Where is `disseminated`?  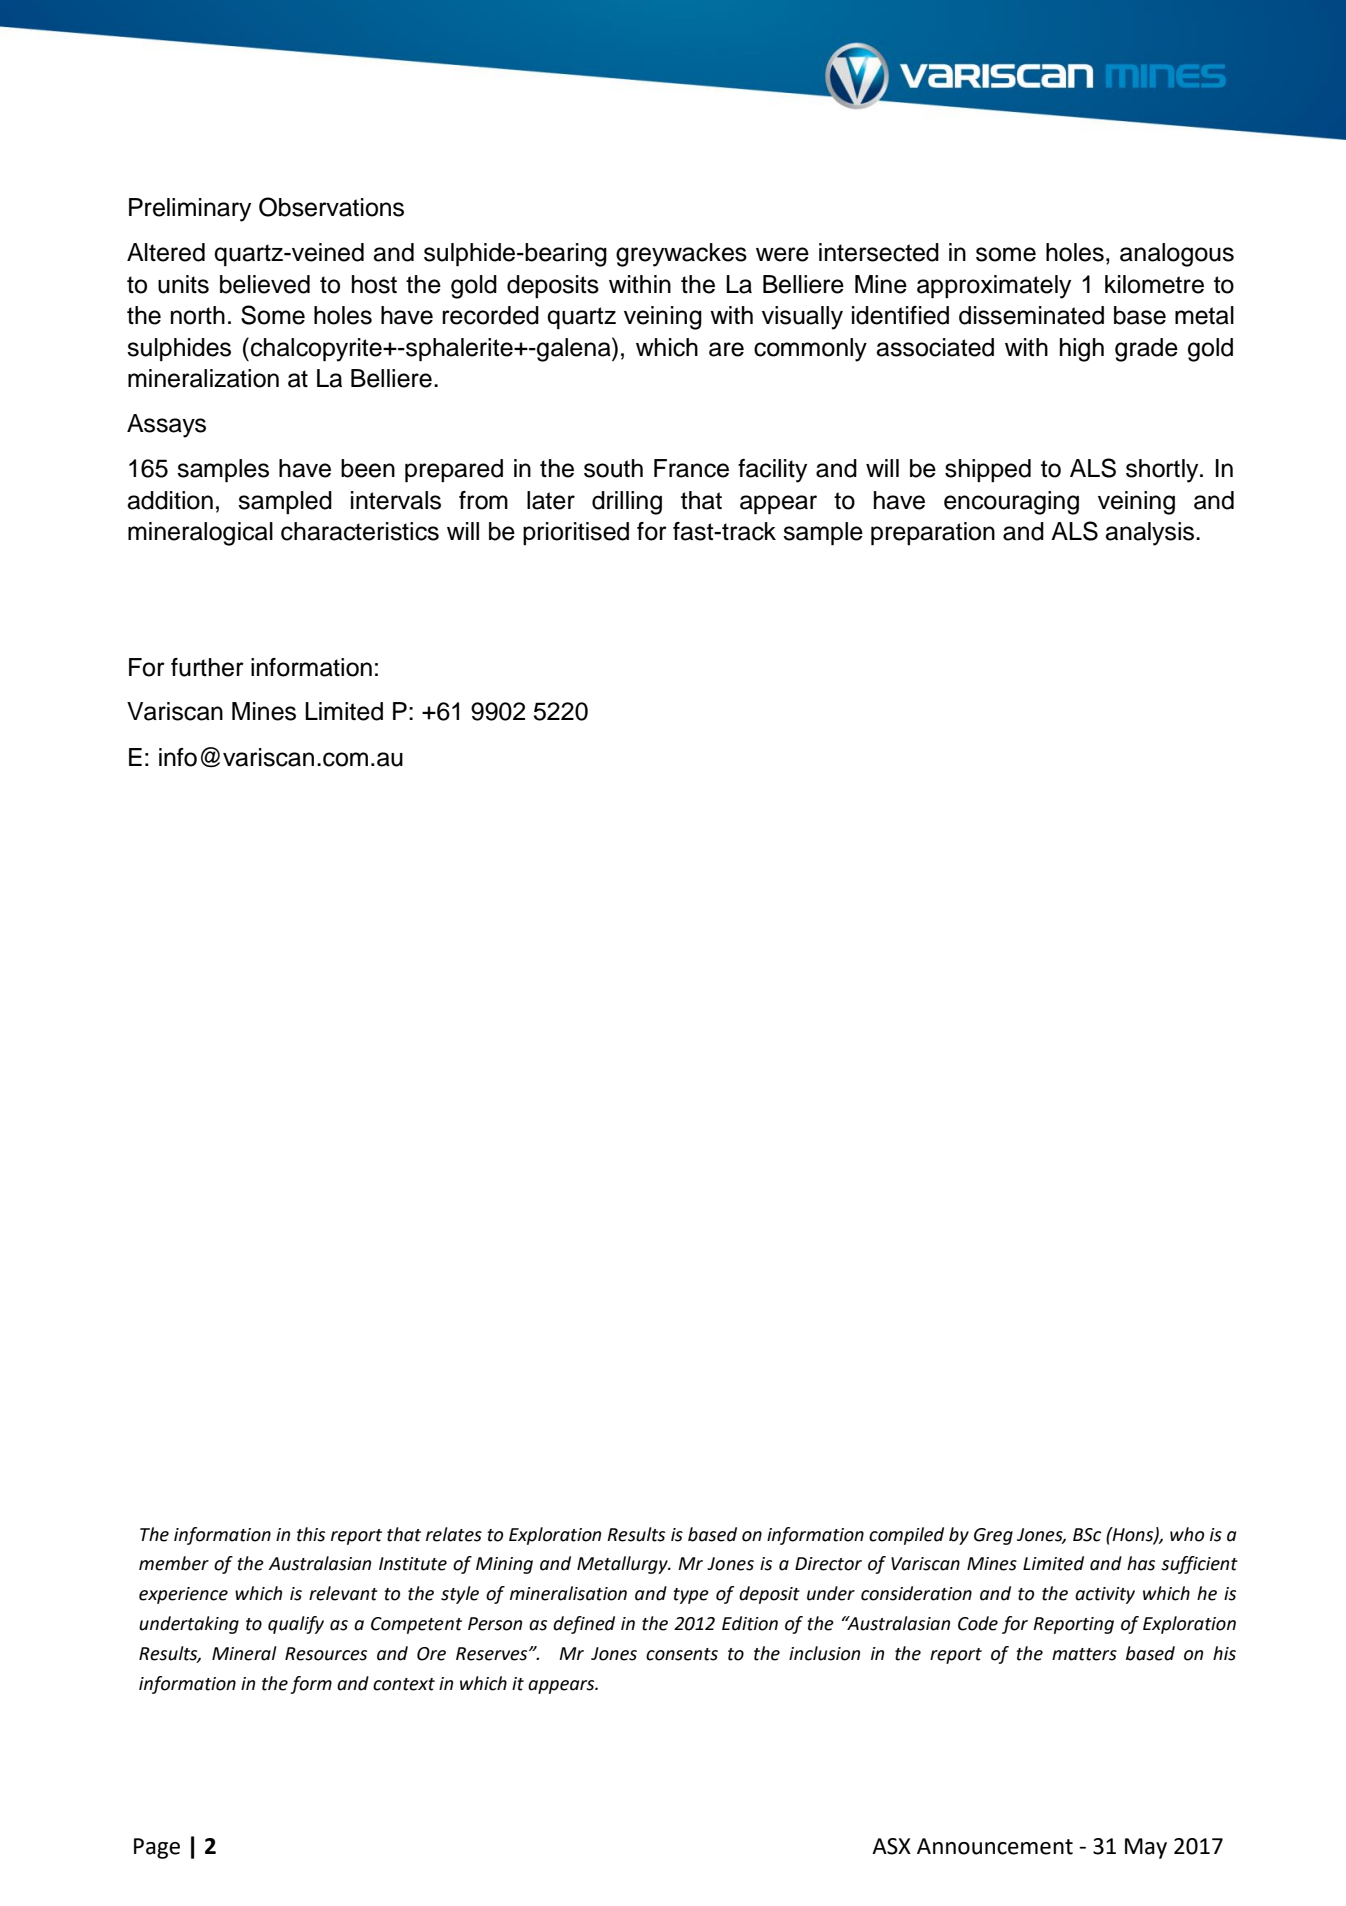 disseminated is located at coordinates (1031, 315).
